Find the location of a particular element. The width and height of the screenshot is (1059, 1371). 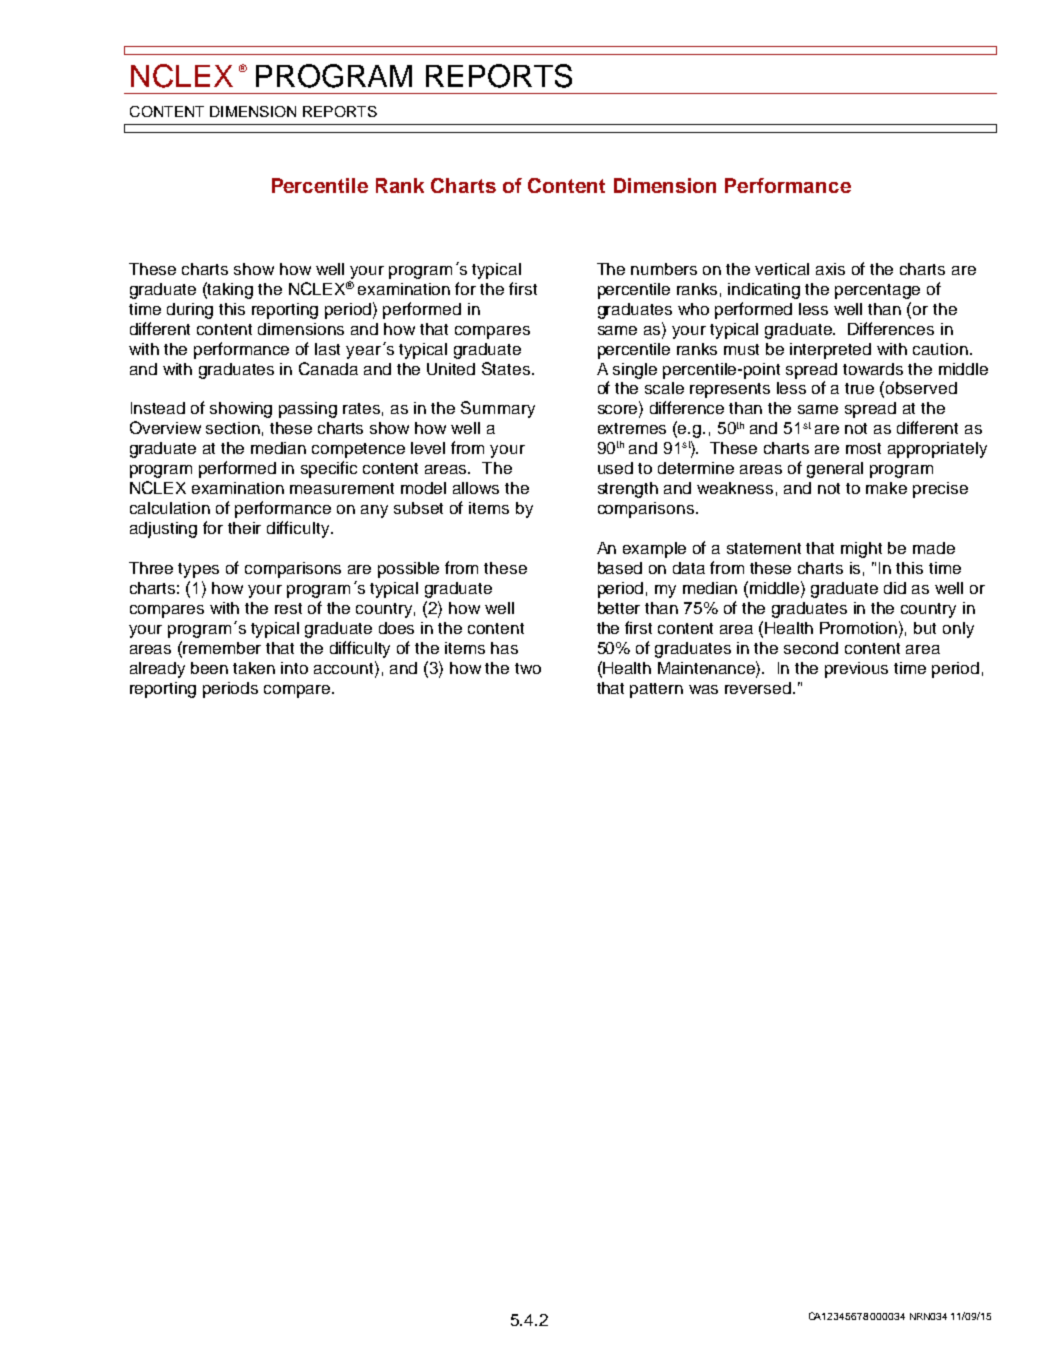

Canada is located at coordinates (328, 368).
